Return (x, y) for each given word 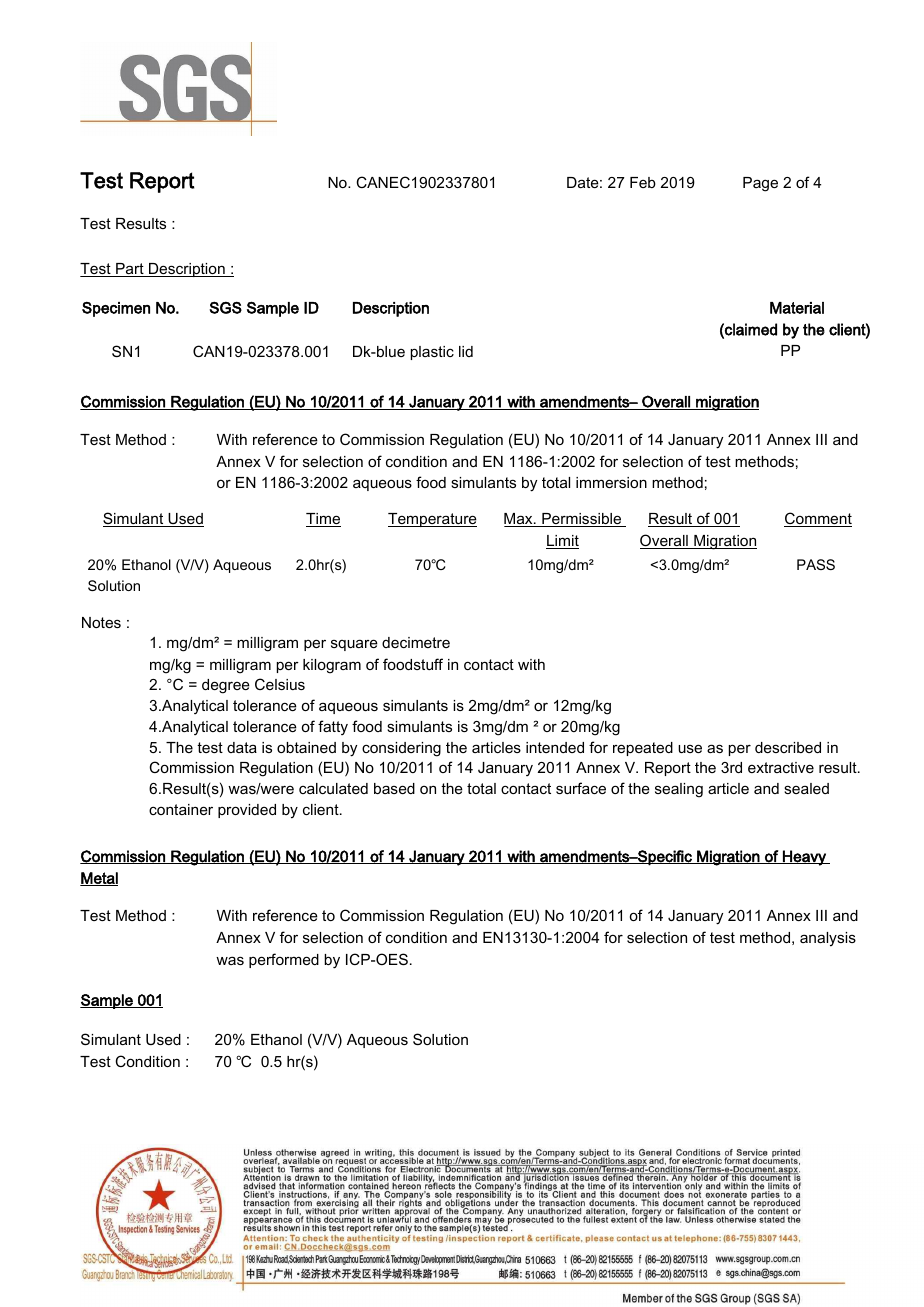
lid (466, 351)
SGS (225, 307)
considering (401, 749)
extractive (781, 767)
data (242, 747)
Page (760, 184)
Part (130, 270)
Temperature (432, 520)
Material (797, 308)
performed (284, 960)
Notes (101, 622)
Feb (643, 182)
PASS (816, 564)
